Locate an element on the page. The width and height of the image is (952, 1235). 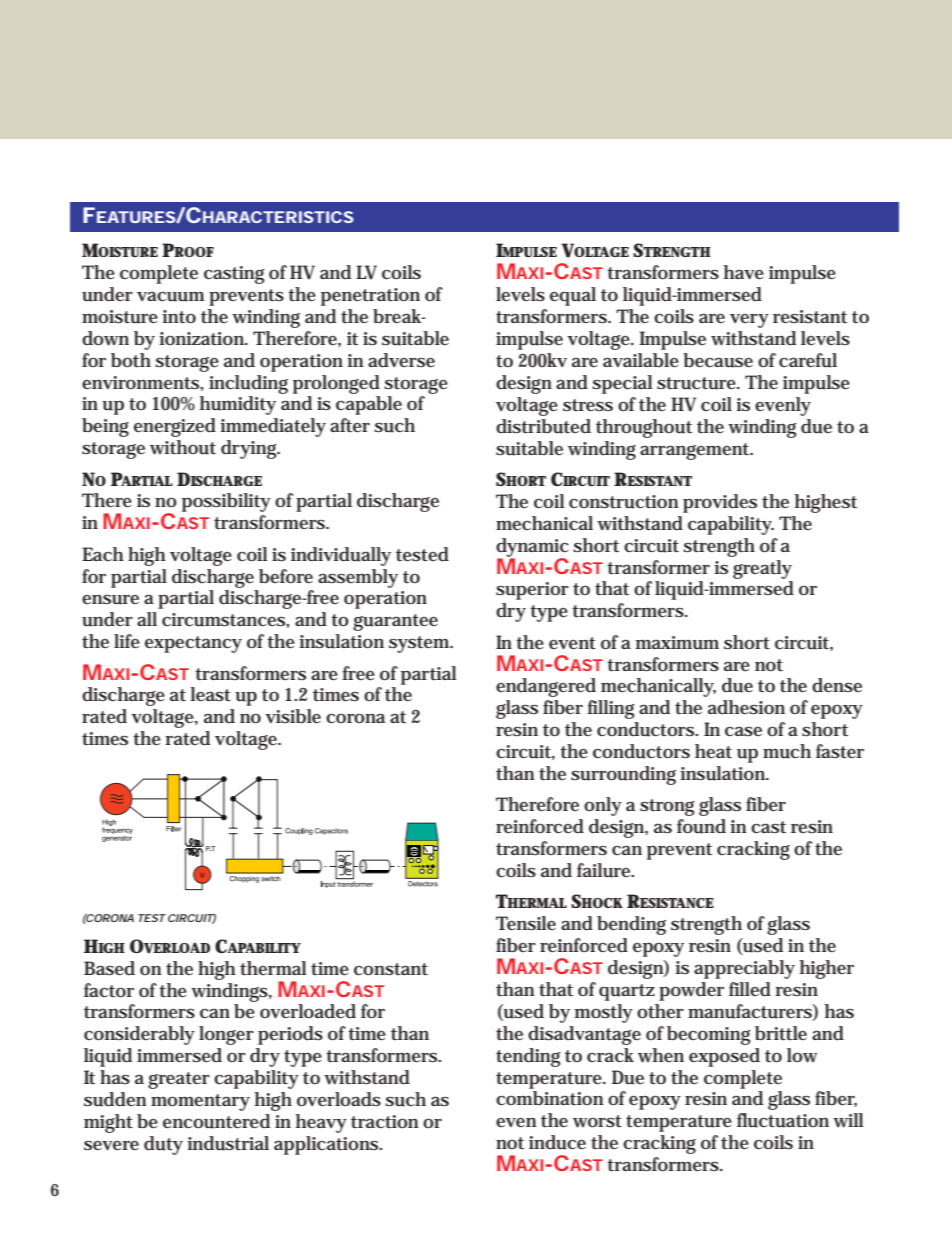
combination is located at coordinates (549, 1098).
